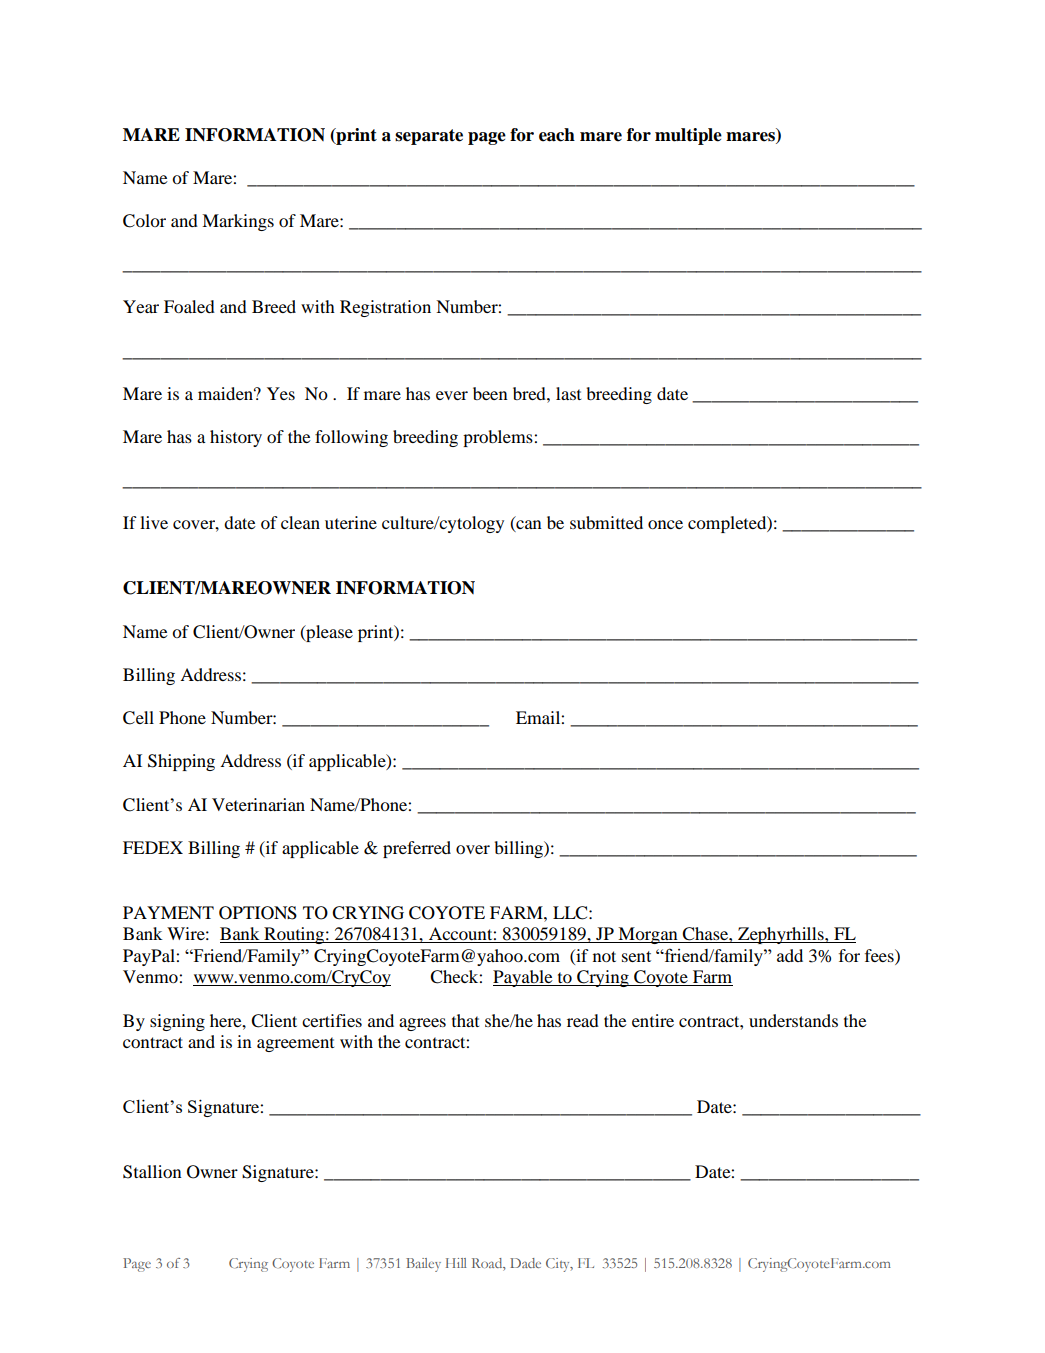 The height and width of the screenshot is (1353, 1045). I want to click on Yes, so click(281, 393).
